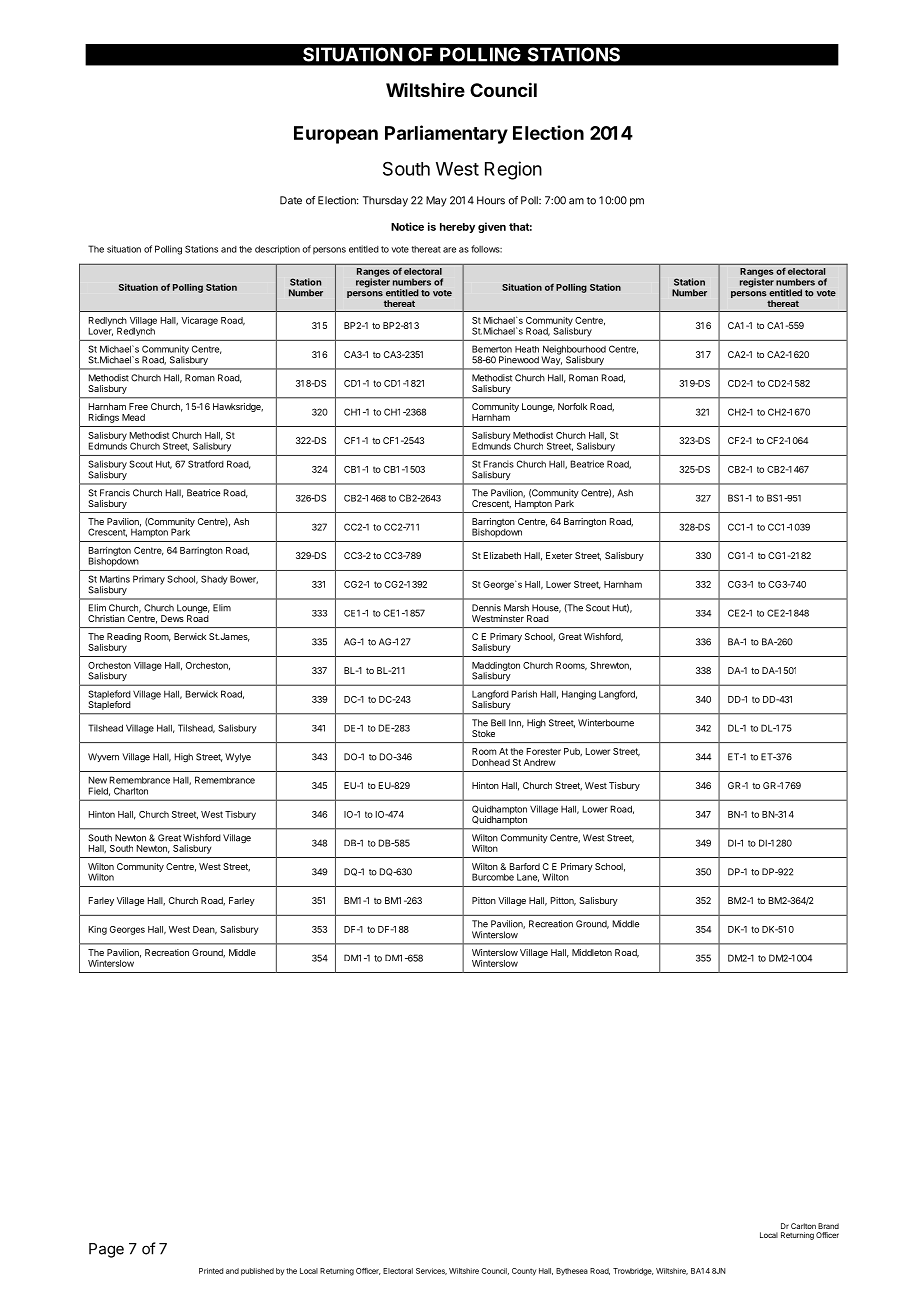  What do you see at coordinates (446, 134) in the screenshot?
I see `Parliamentary` at bounding box center [446, 134].
